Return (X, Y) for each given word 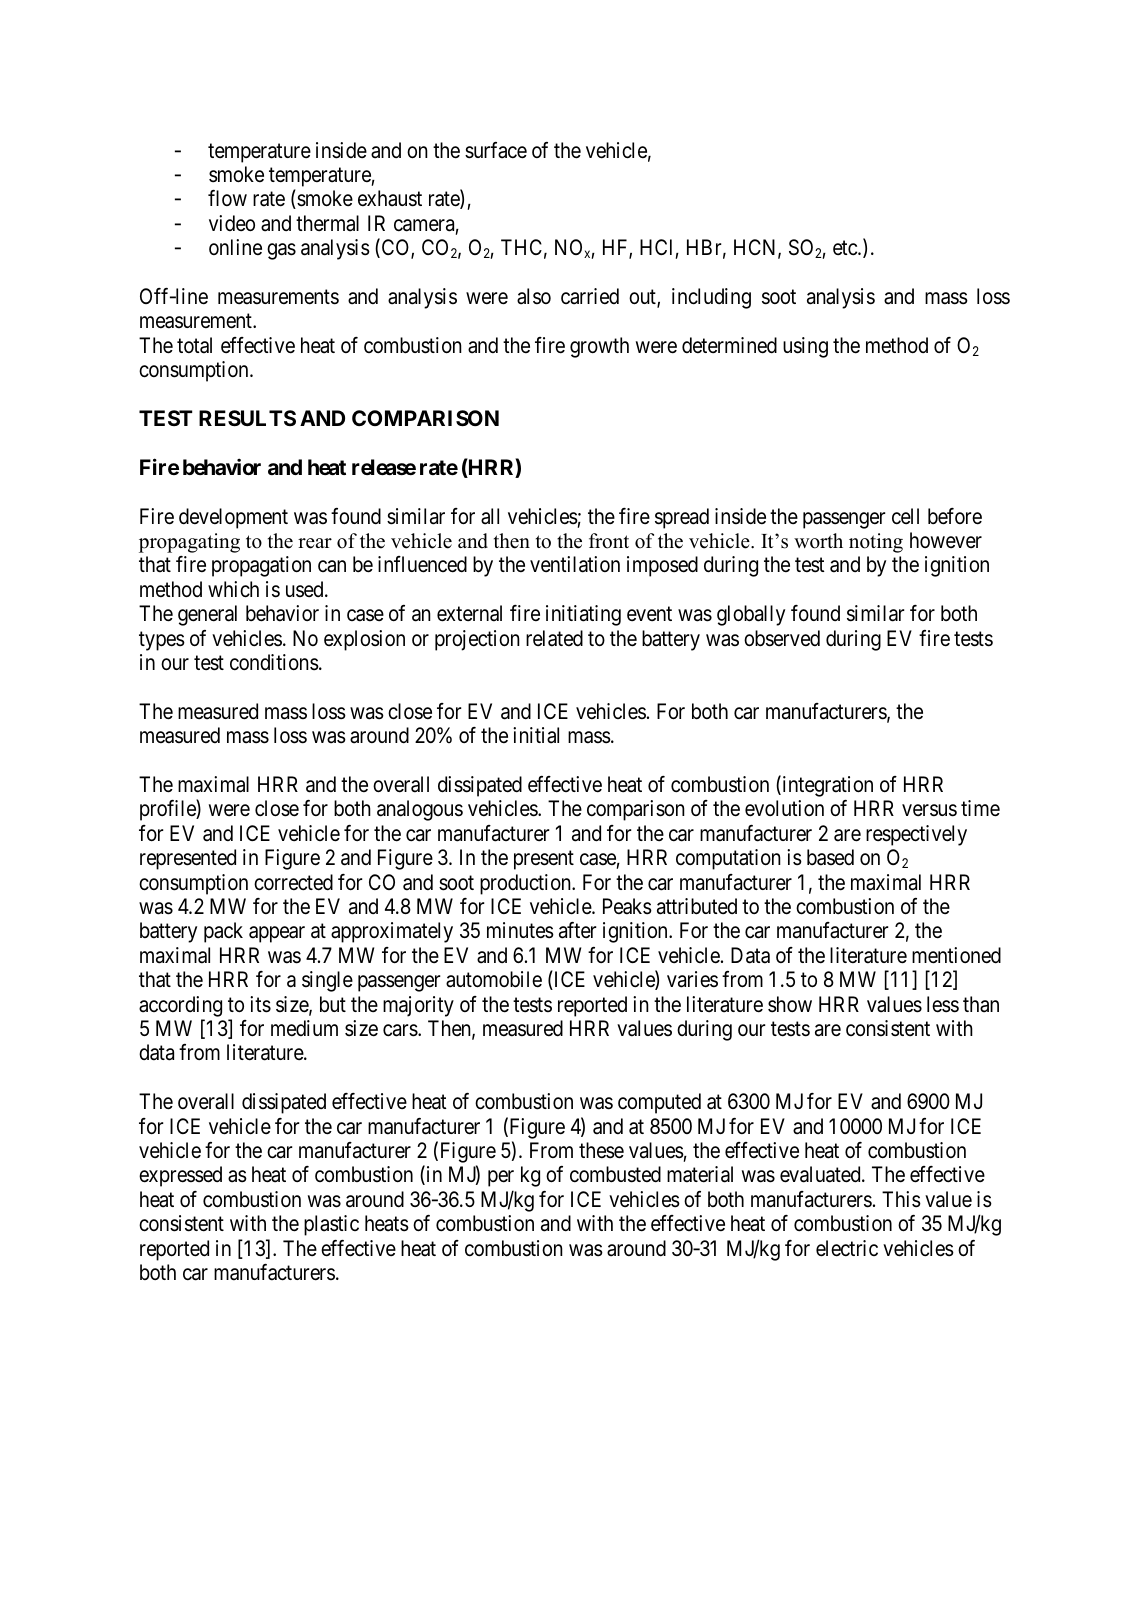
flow (227, 198)
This (901, 1199)
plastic (331, 1225)
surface (496, 150)
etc (846, 248)
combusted (615, 1174)
